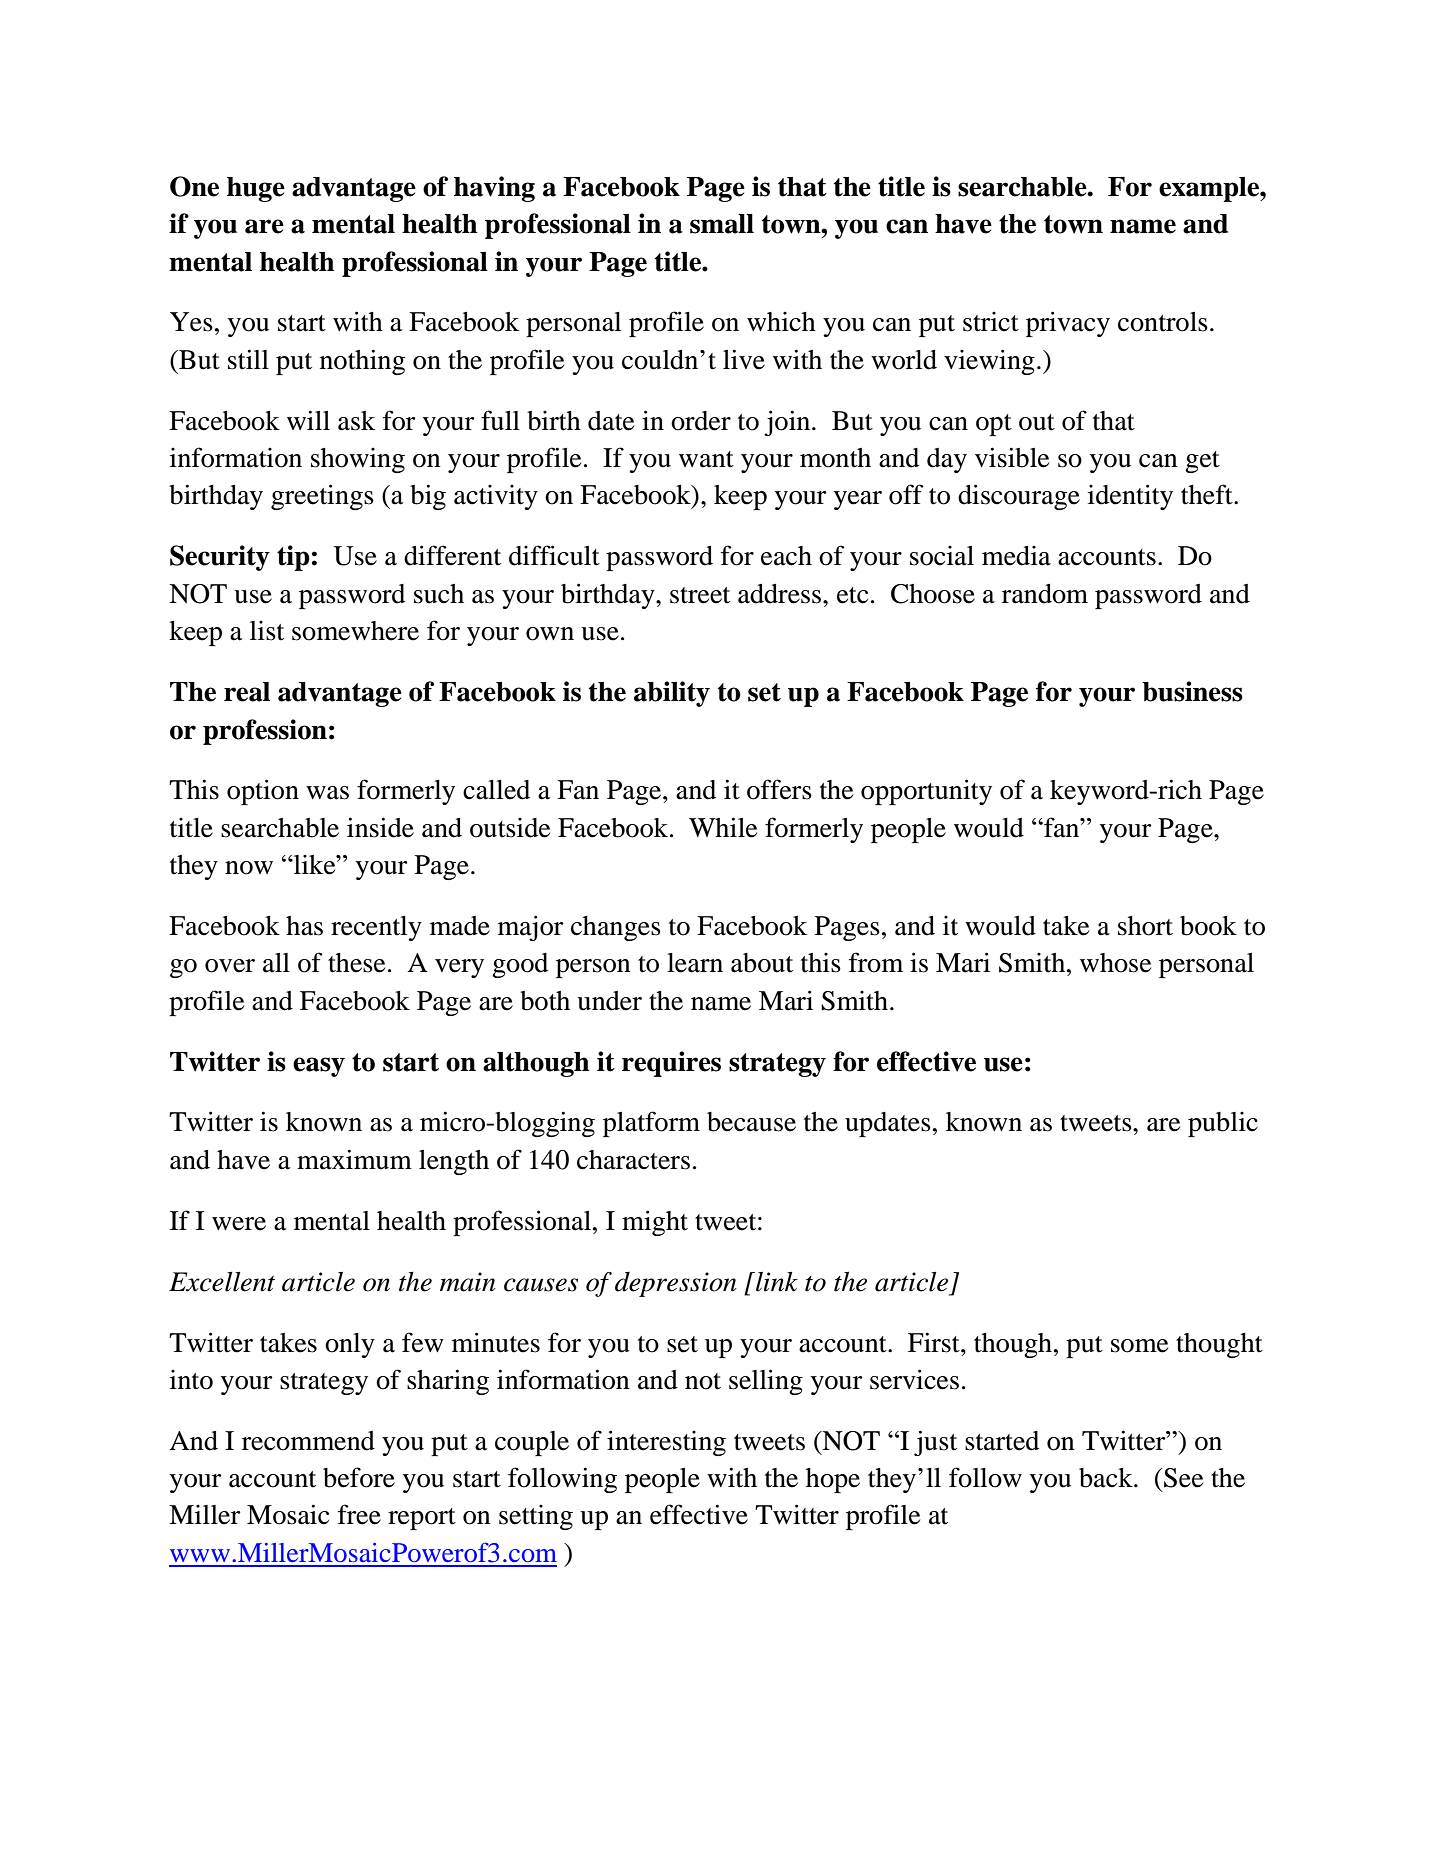  Describe the element at coordinates (267, 631) in the image. I see `list` at that location.
